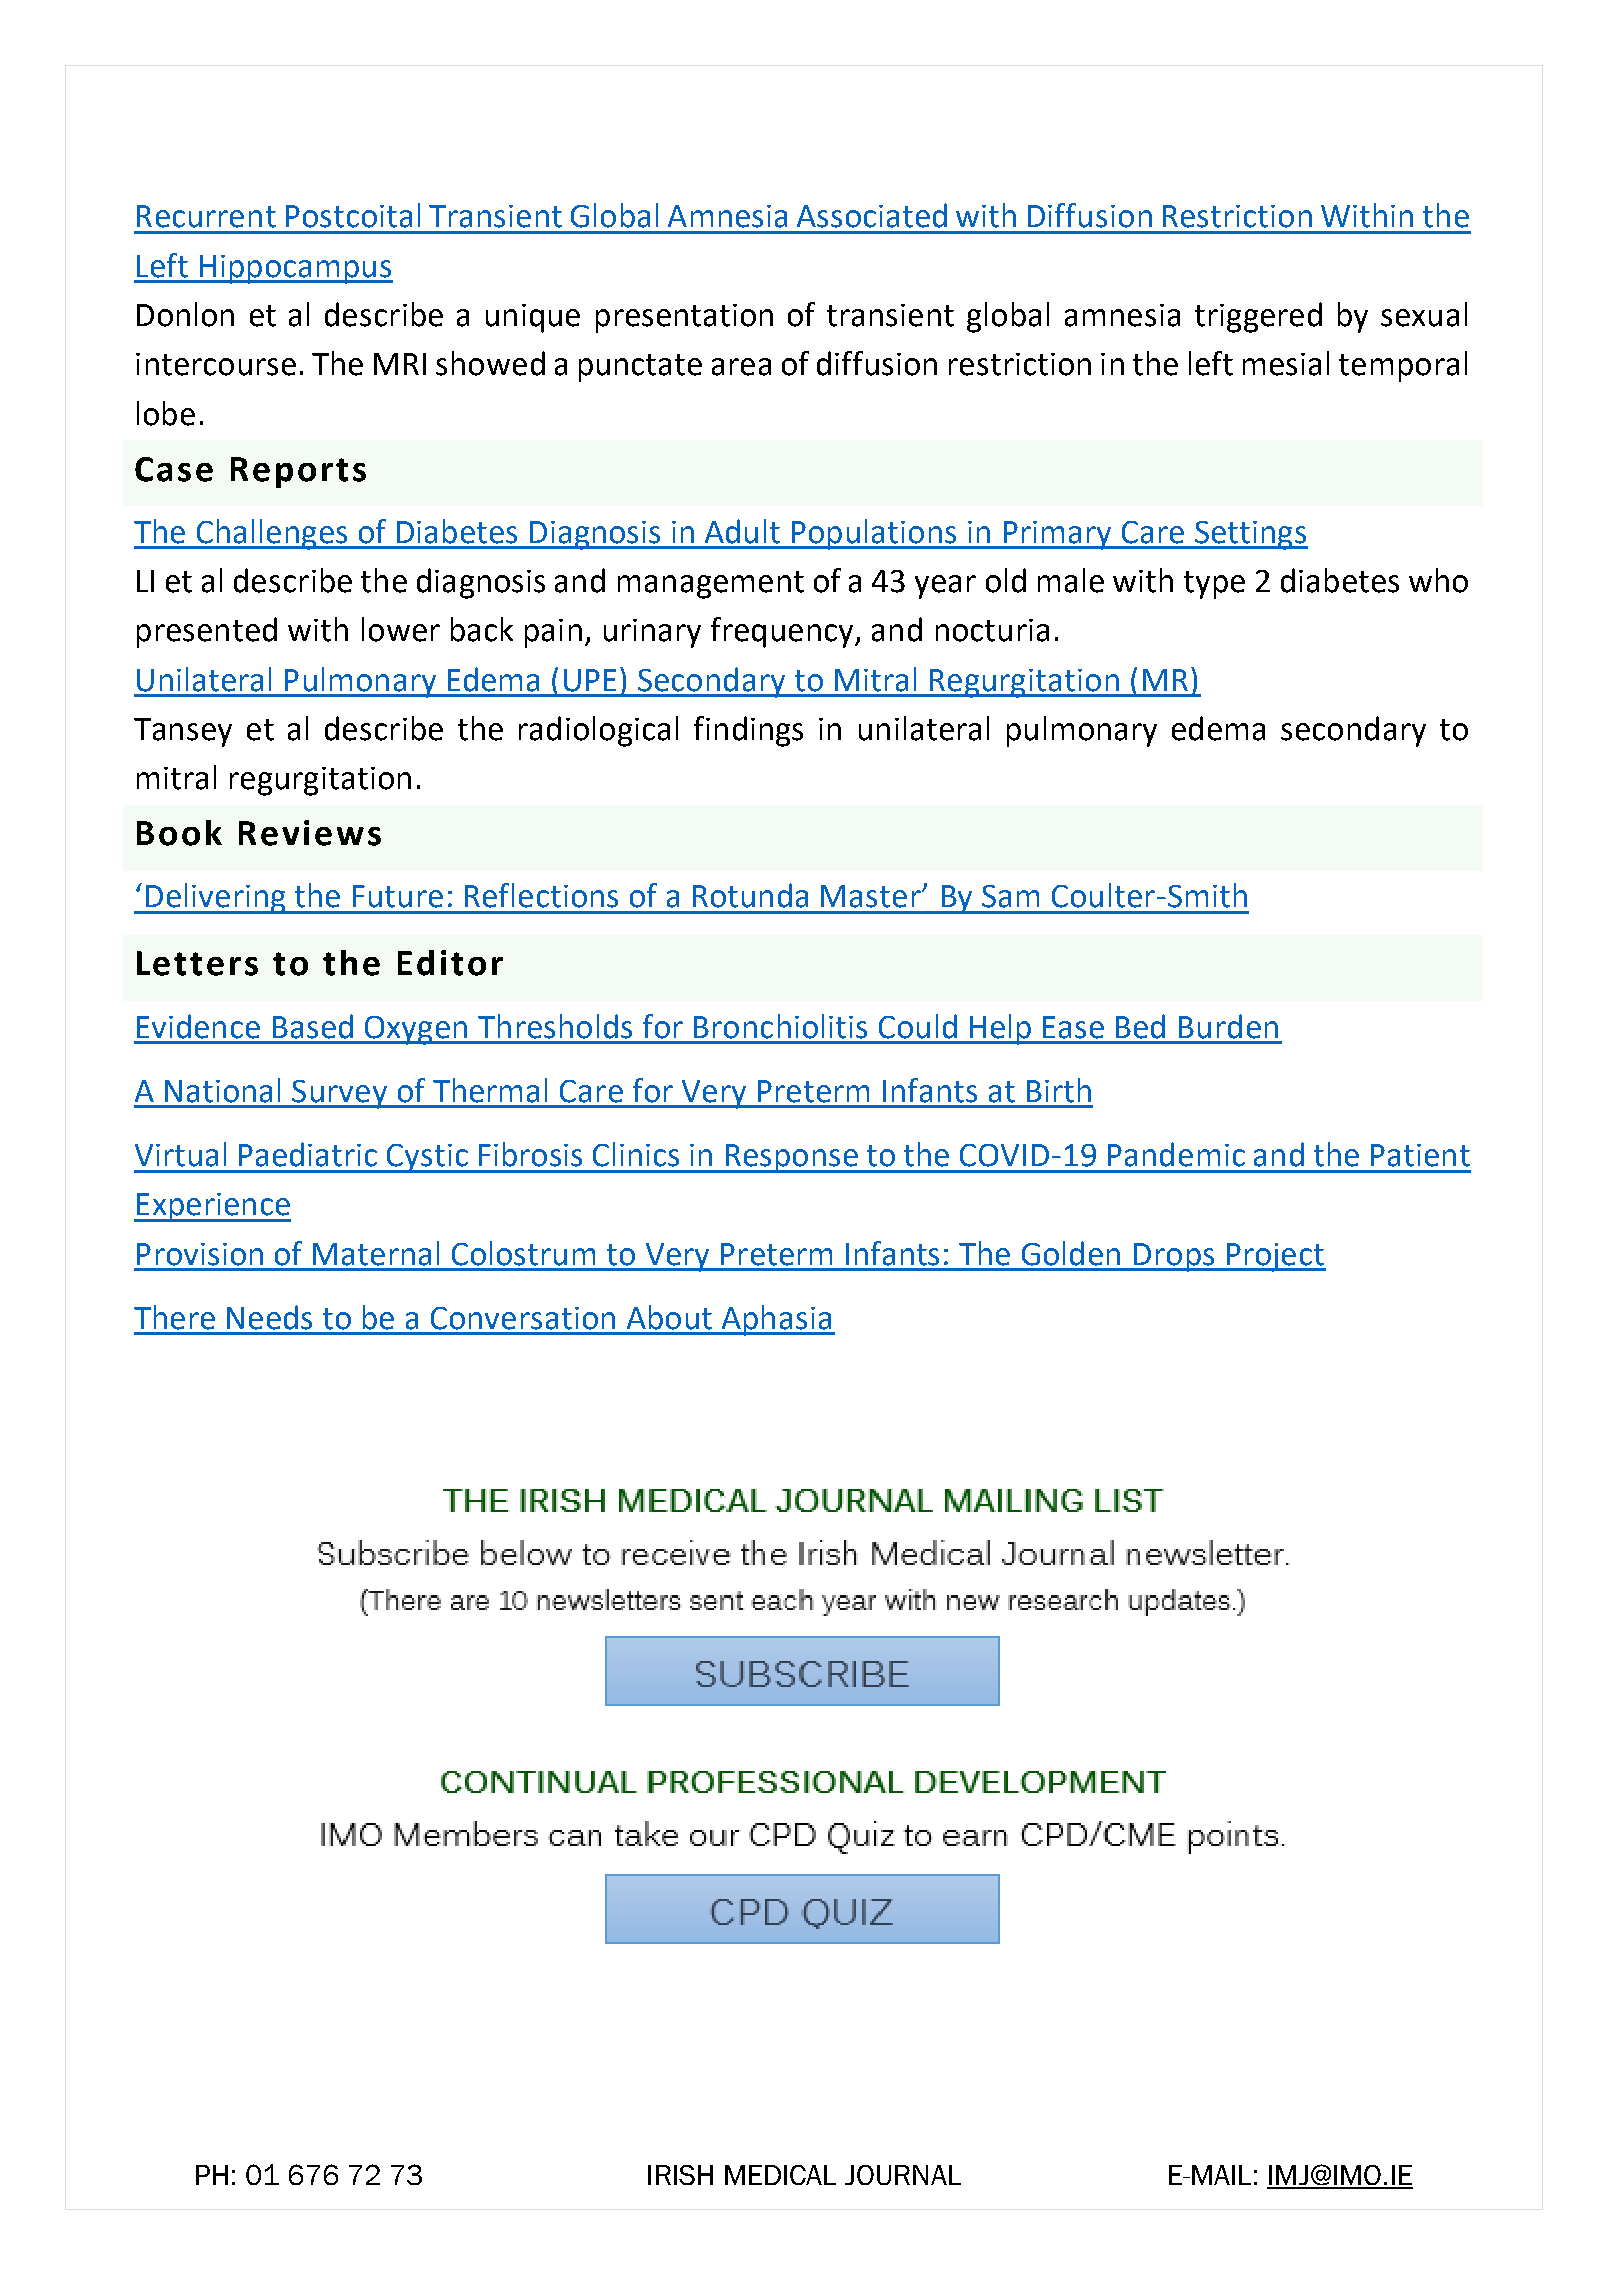 The image size is (1607, 2274). Describe the element at coordinates (1228, 1026) in the image. I see `Burden` at that location.
